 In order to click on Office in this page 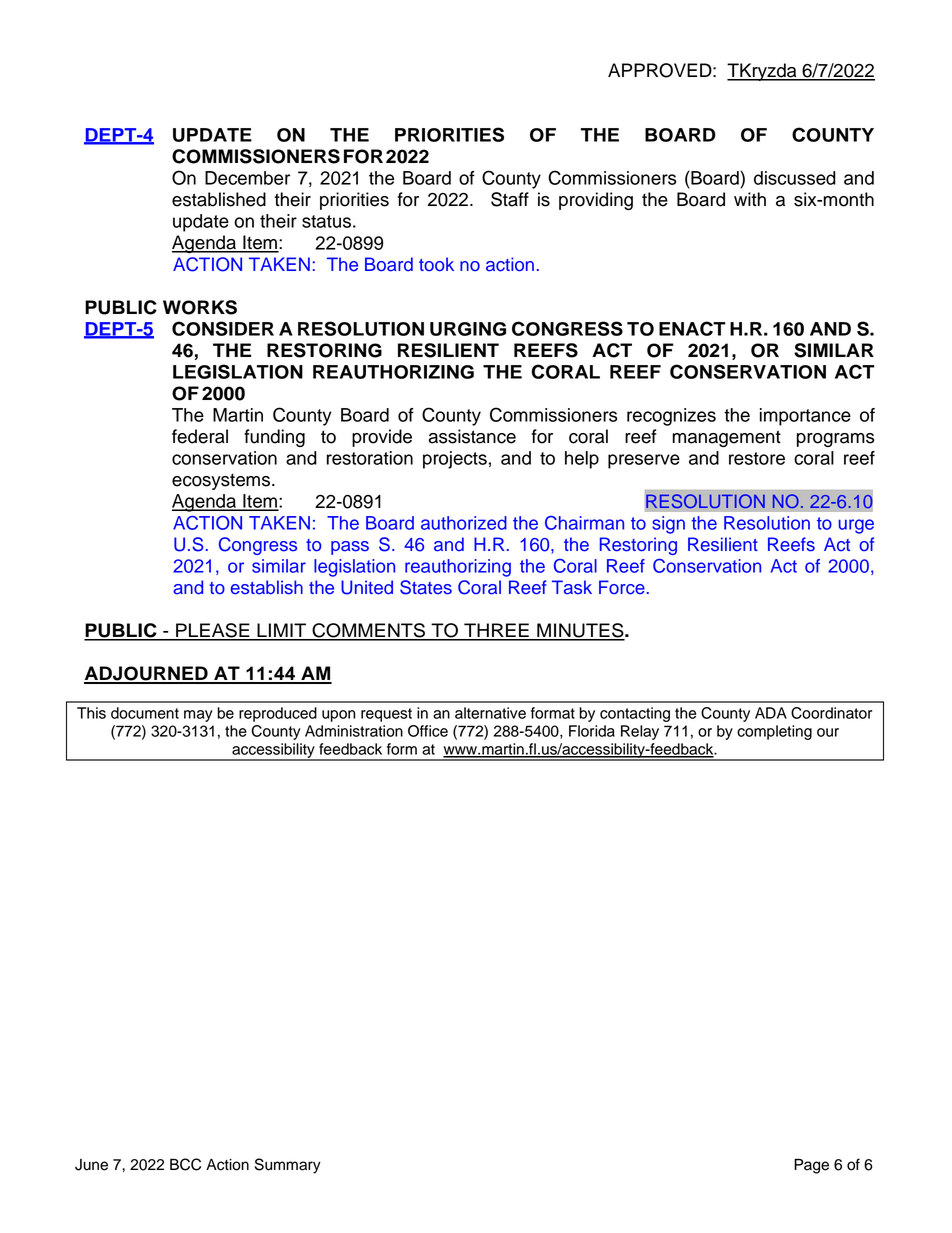, I will do `click(428, 731)`.
